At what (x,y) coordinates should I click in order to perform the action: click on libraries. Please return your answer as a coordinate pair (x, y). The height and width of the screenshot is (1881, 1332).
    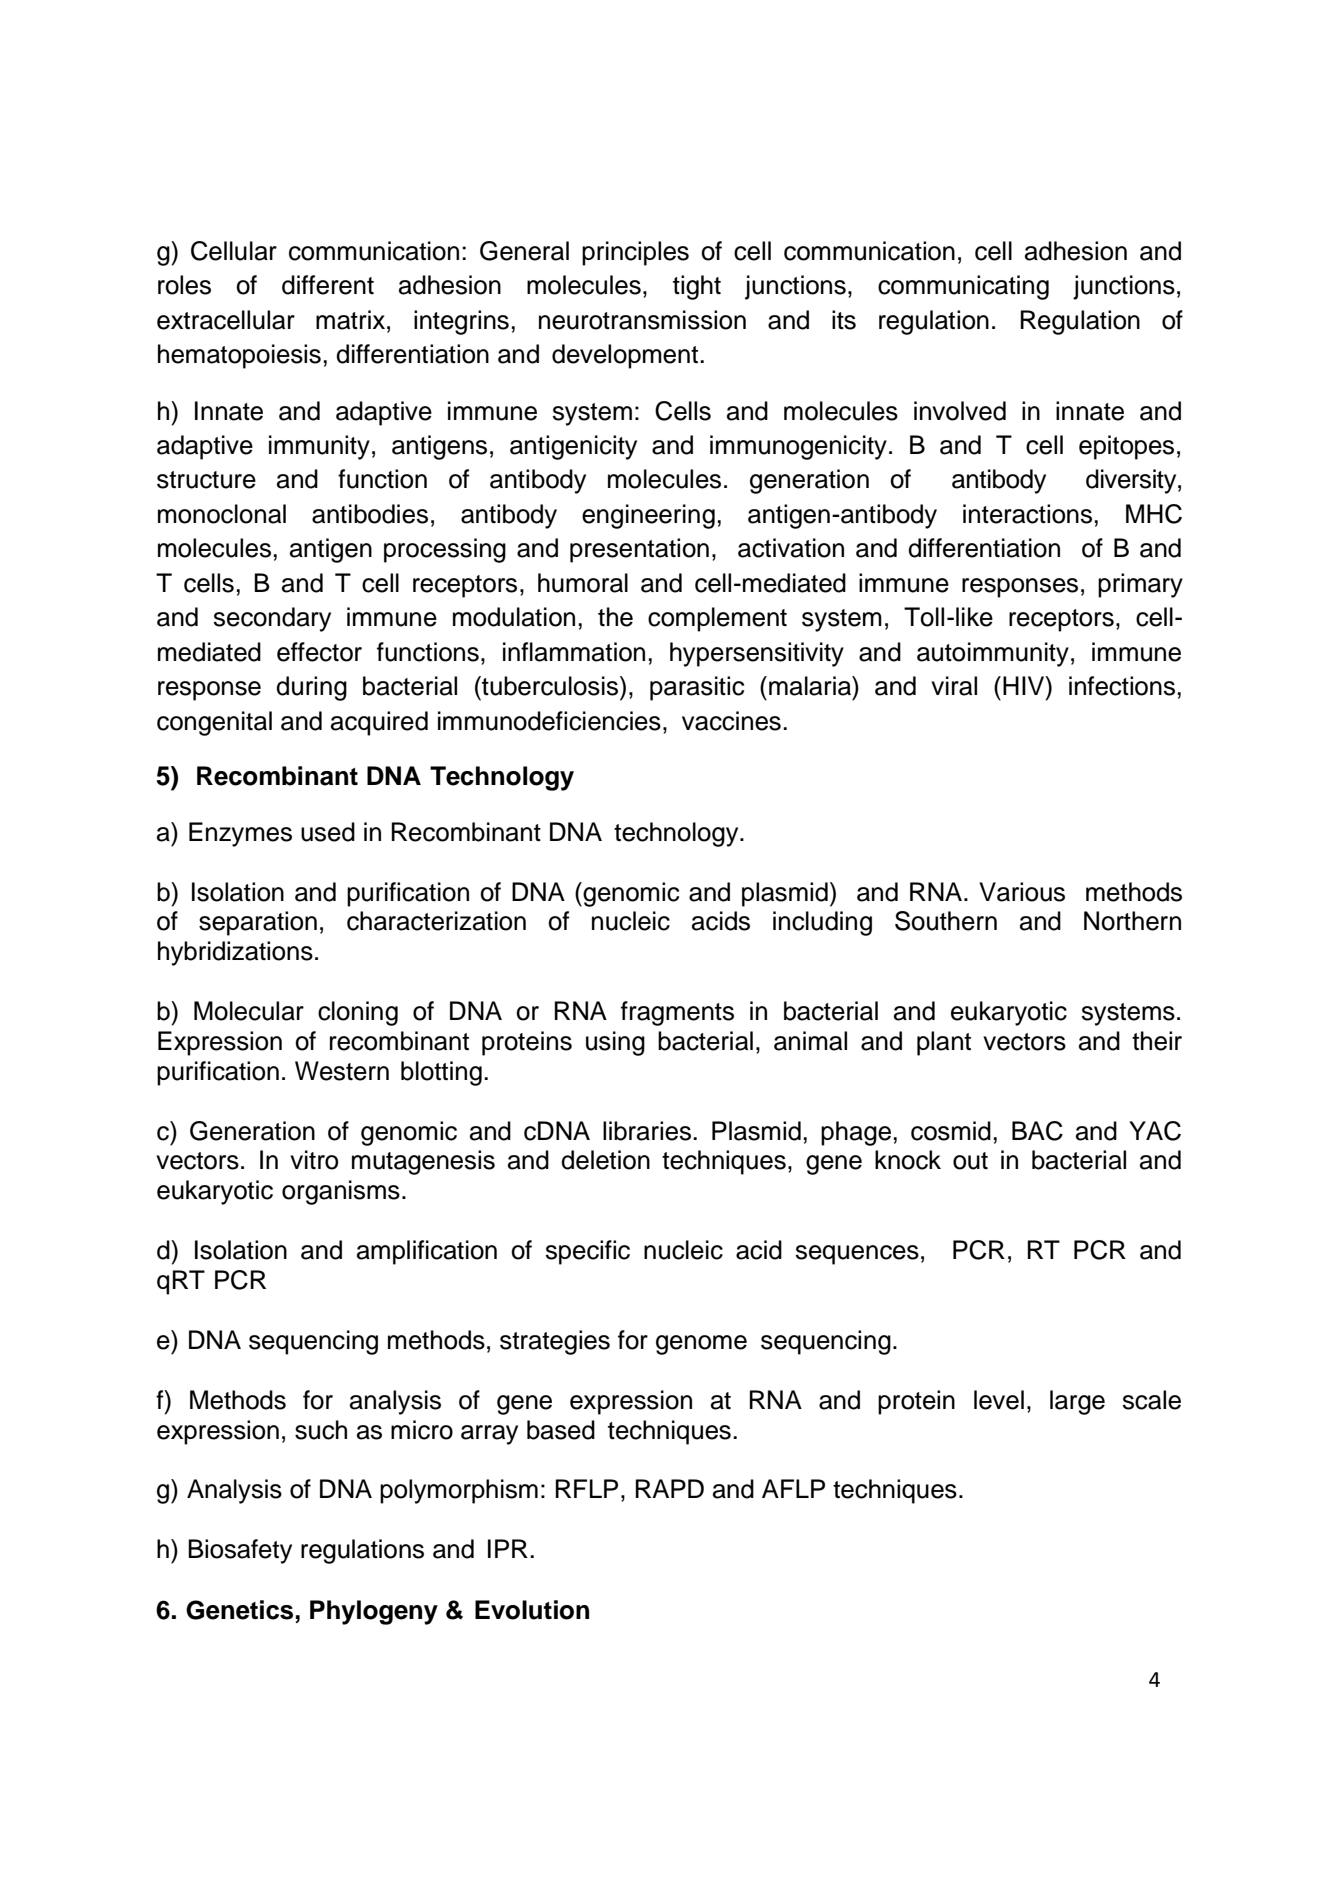
    Looking at the image, I should click on (647, 1131).
